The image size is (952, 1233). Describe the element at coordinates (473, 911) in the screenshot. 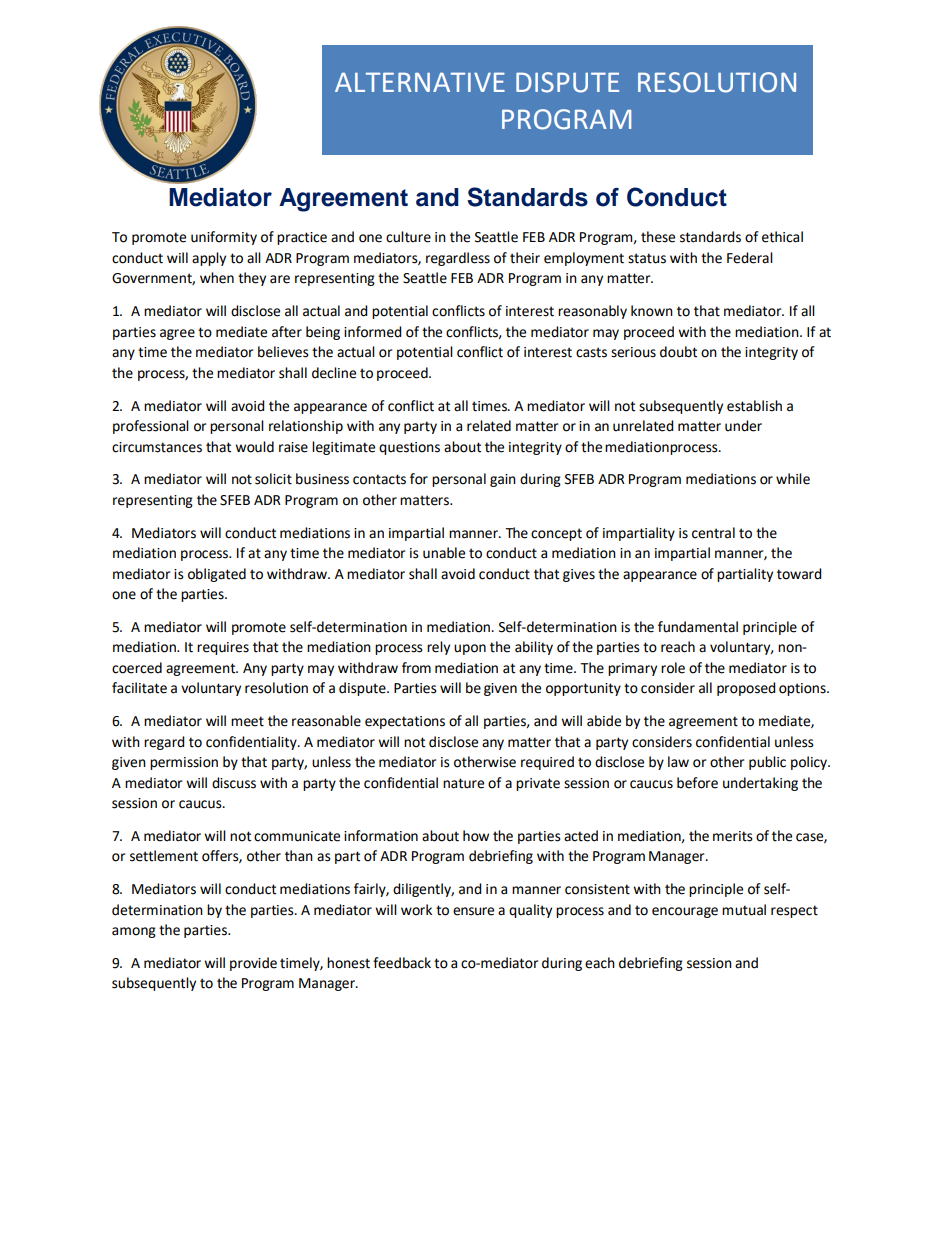

I see `ensure` at that location.
